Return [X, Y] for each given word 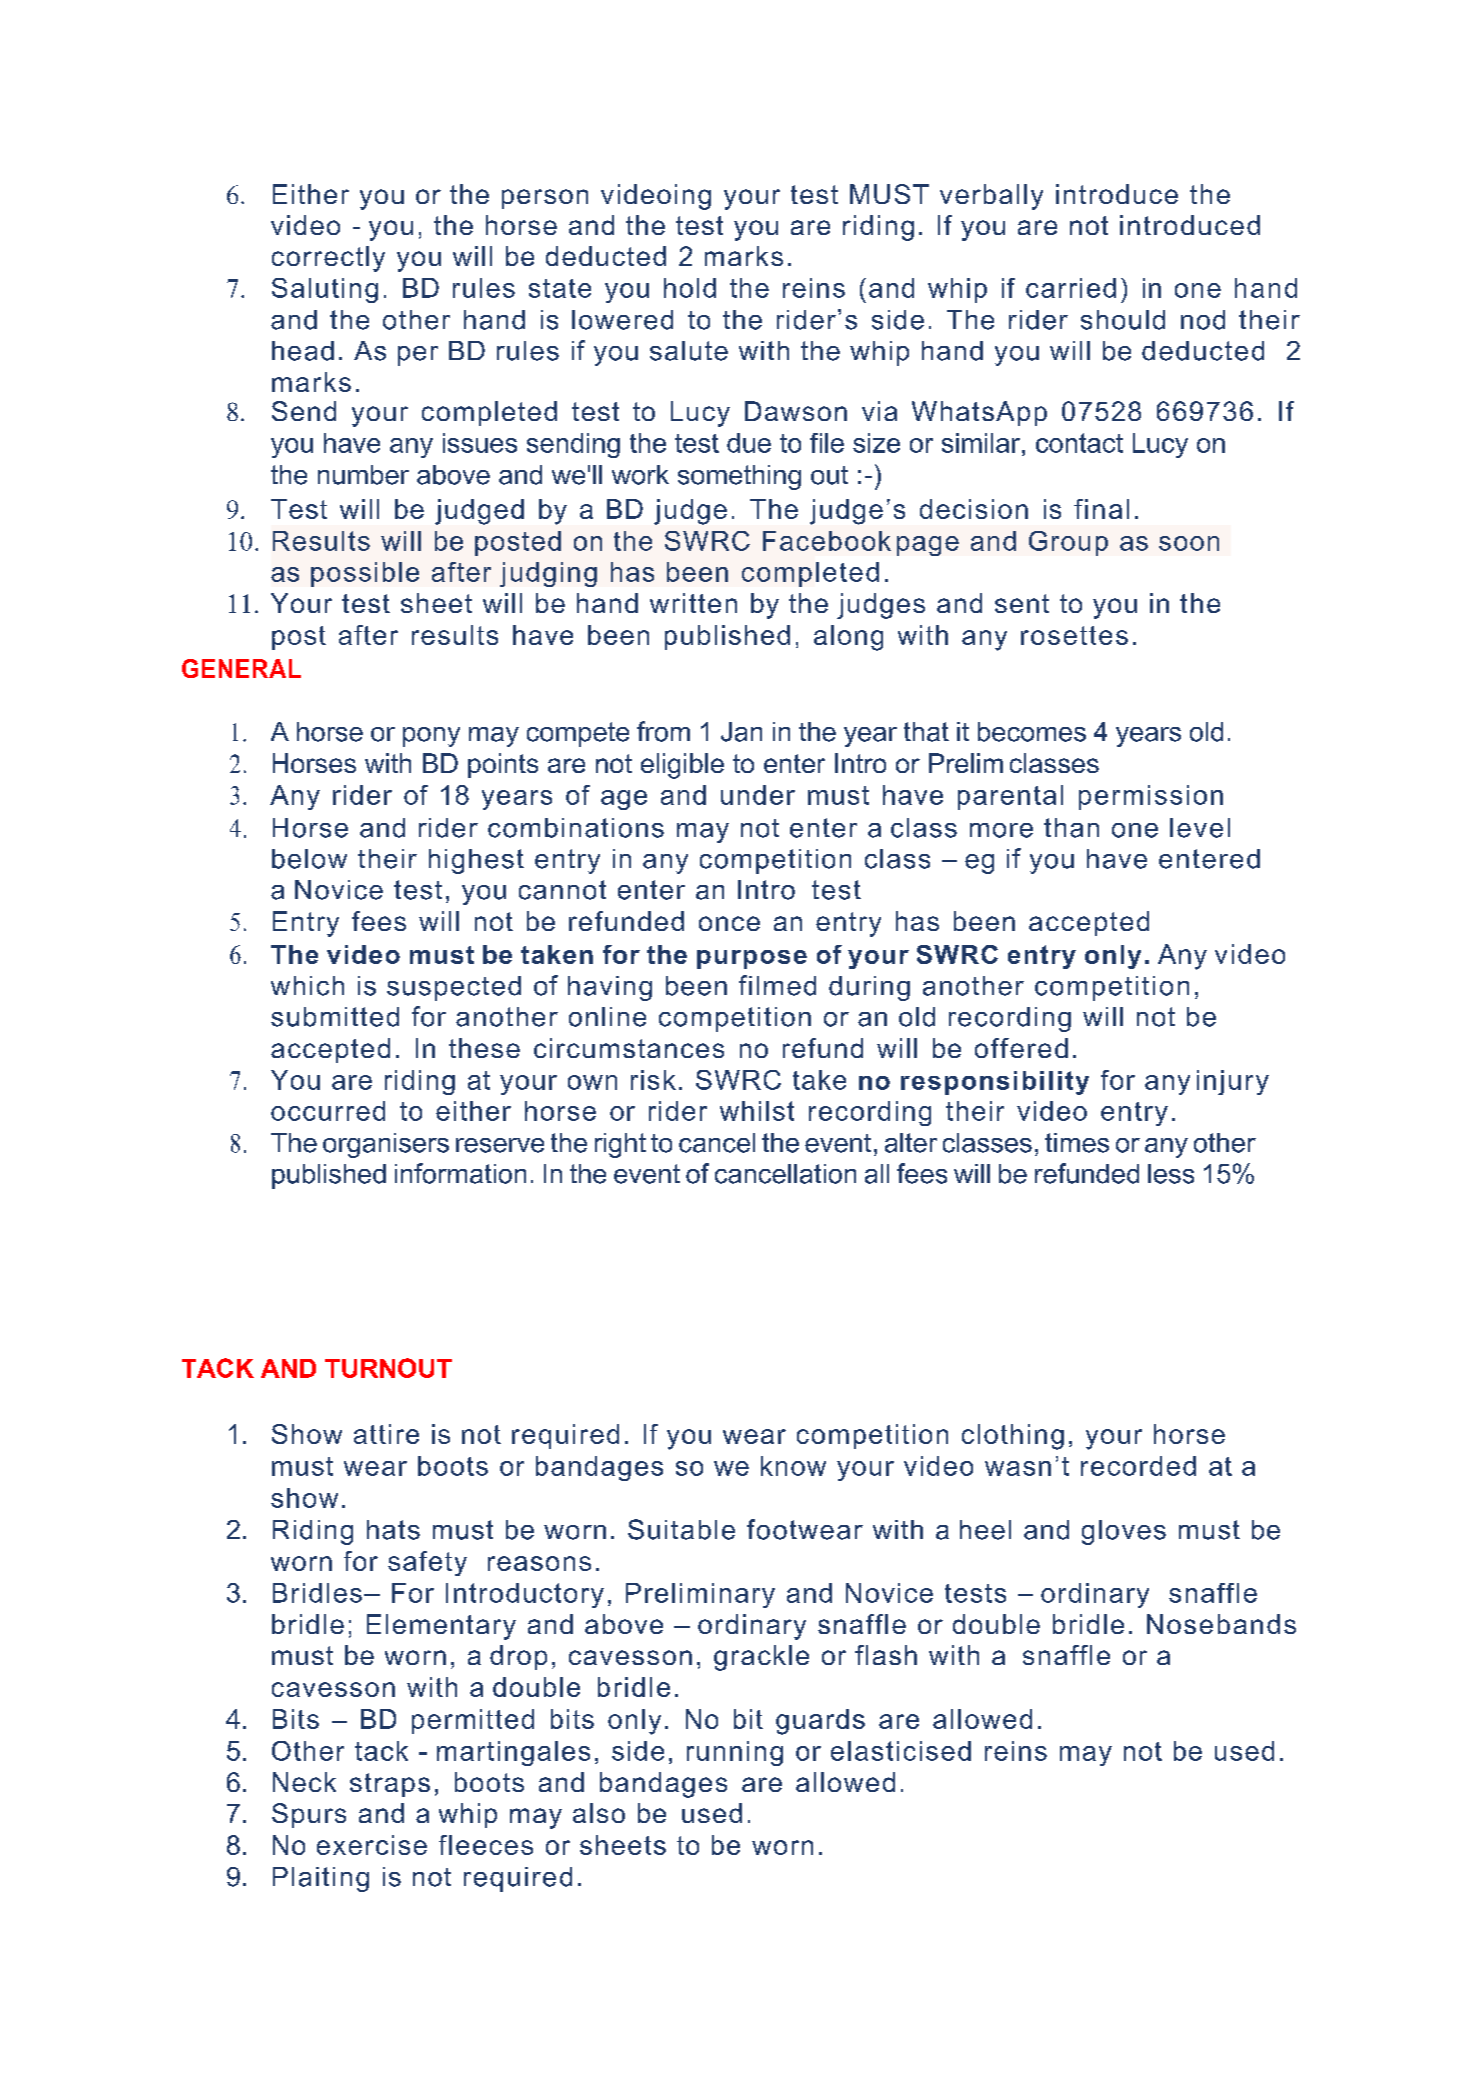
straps [390, 1785]
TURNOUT [388, 1368]
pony [431, 737]
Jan [741, 732]
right [620, 1145]
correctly [328, 259]
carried [1071, 288]
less [1171, 1174]
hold [690, 288]
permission [1151, 797]
